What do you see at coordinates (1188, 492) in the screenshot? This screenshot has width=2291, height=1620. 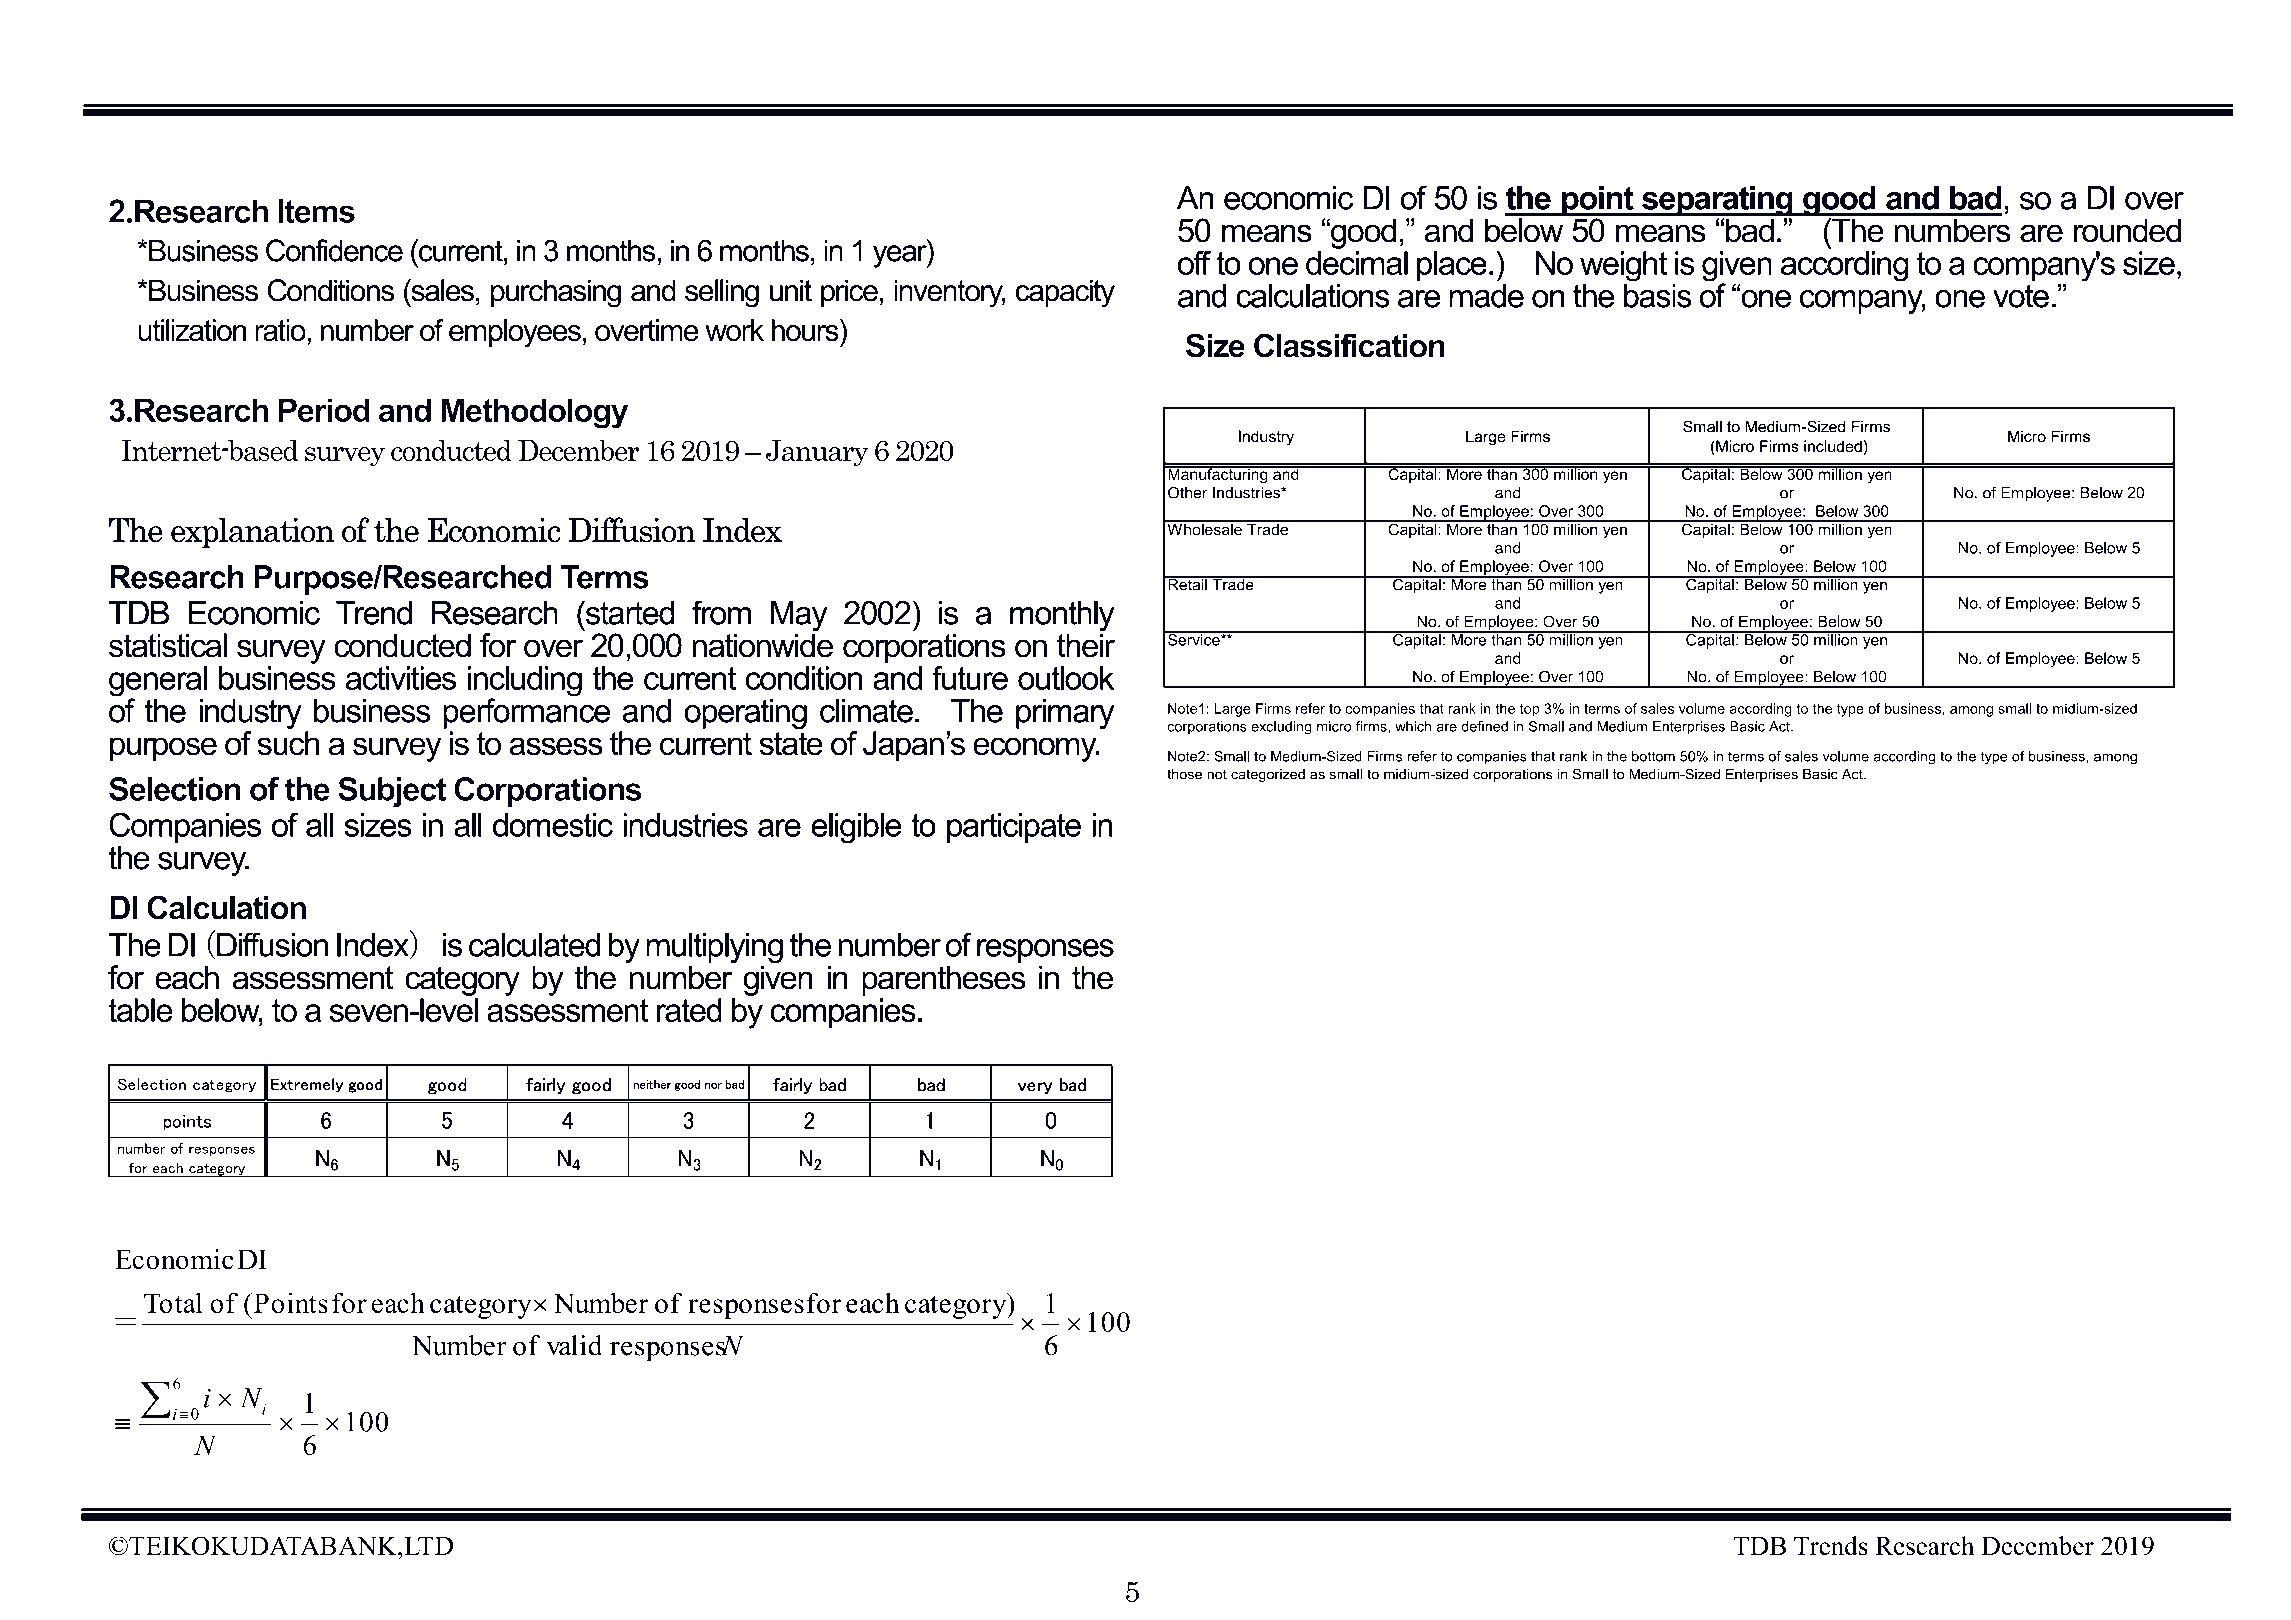 I see `Other` at bounding box center [1188, 492].
